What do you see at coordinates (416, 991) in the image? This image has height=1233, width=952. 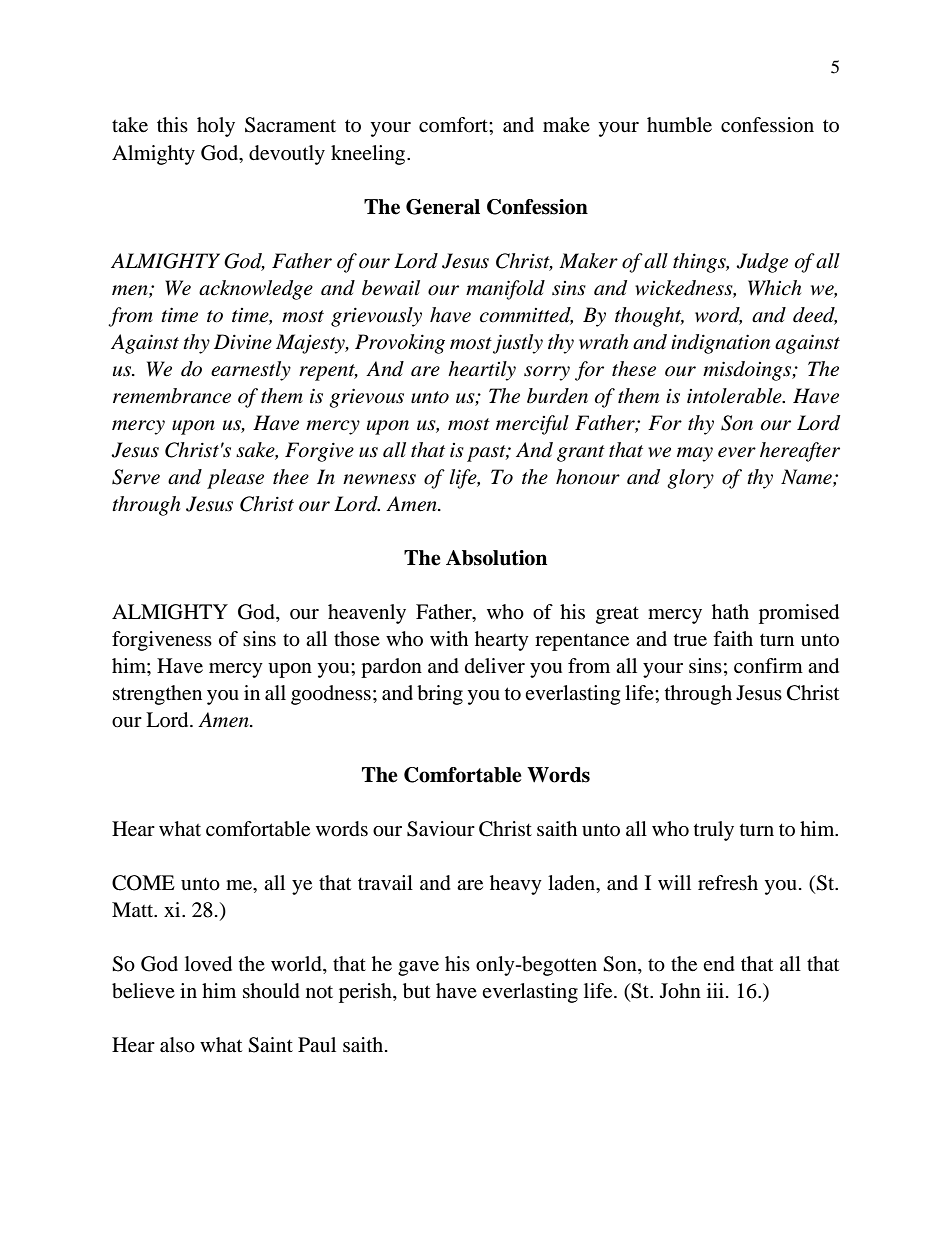 I see `but` at bounding box center [416, 991].
